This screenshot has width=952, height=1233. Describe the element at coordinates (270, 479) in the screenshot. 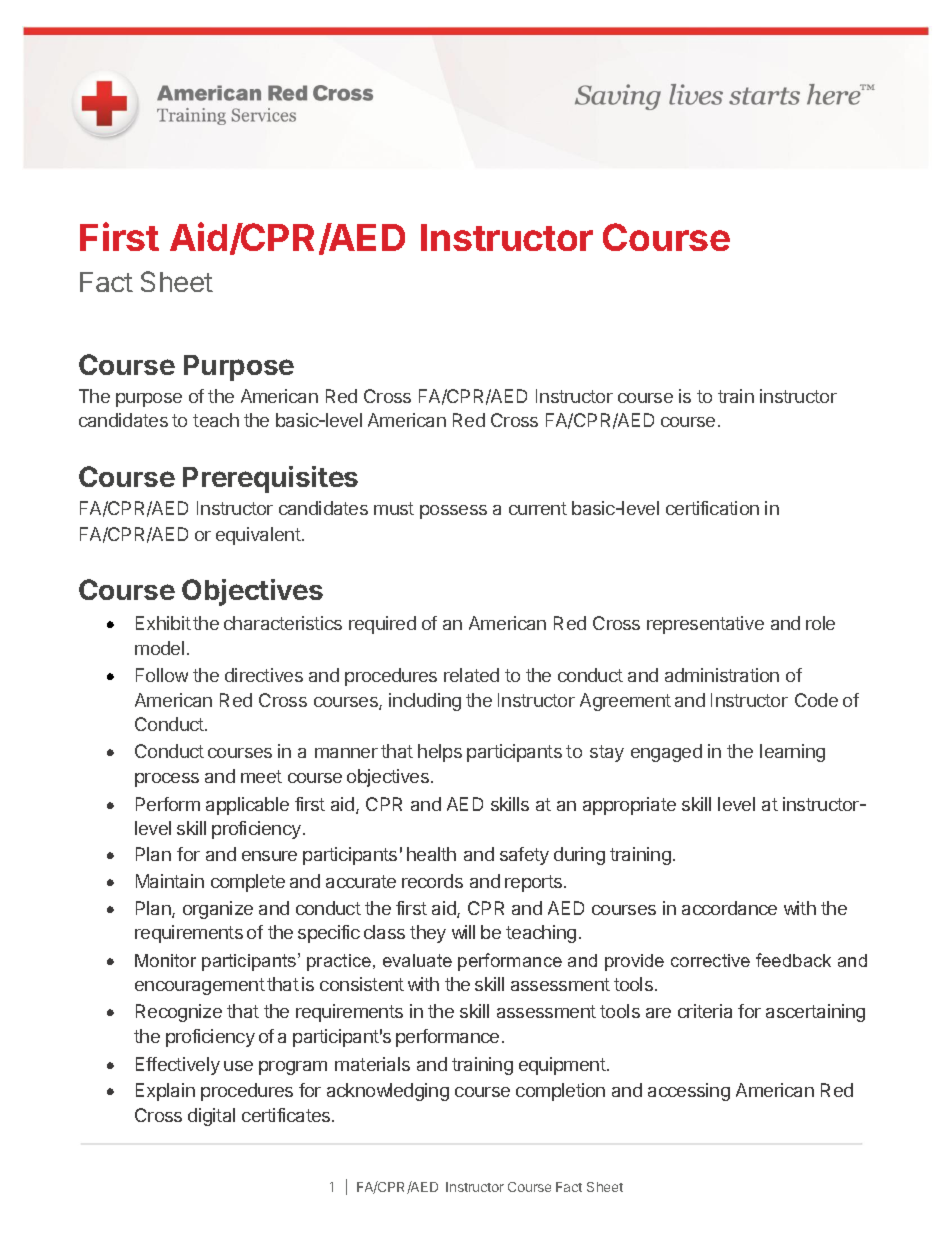

I see `Prerequisites` at that location.
